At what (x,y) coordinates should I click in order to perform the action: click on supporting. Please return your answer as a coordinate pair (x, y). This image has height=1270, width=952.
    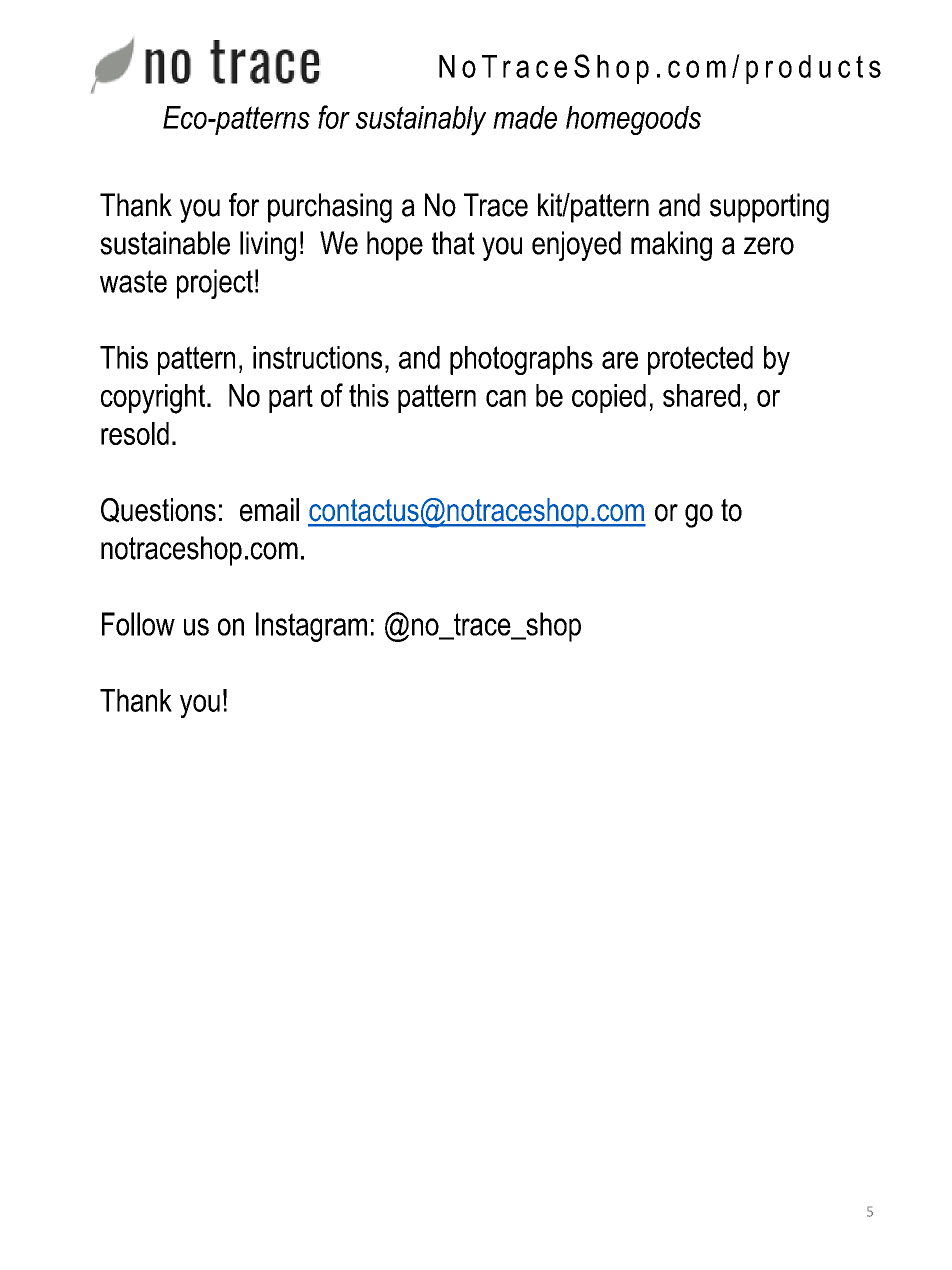
    Looking at the image, I should click on (769, 208).
